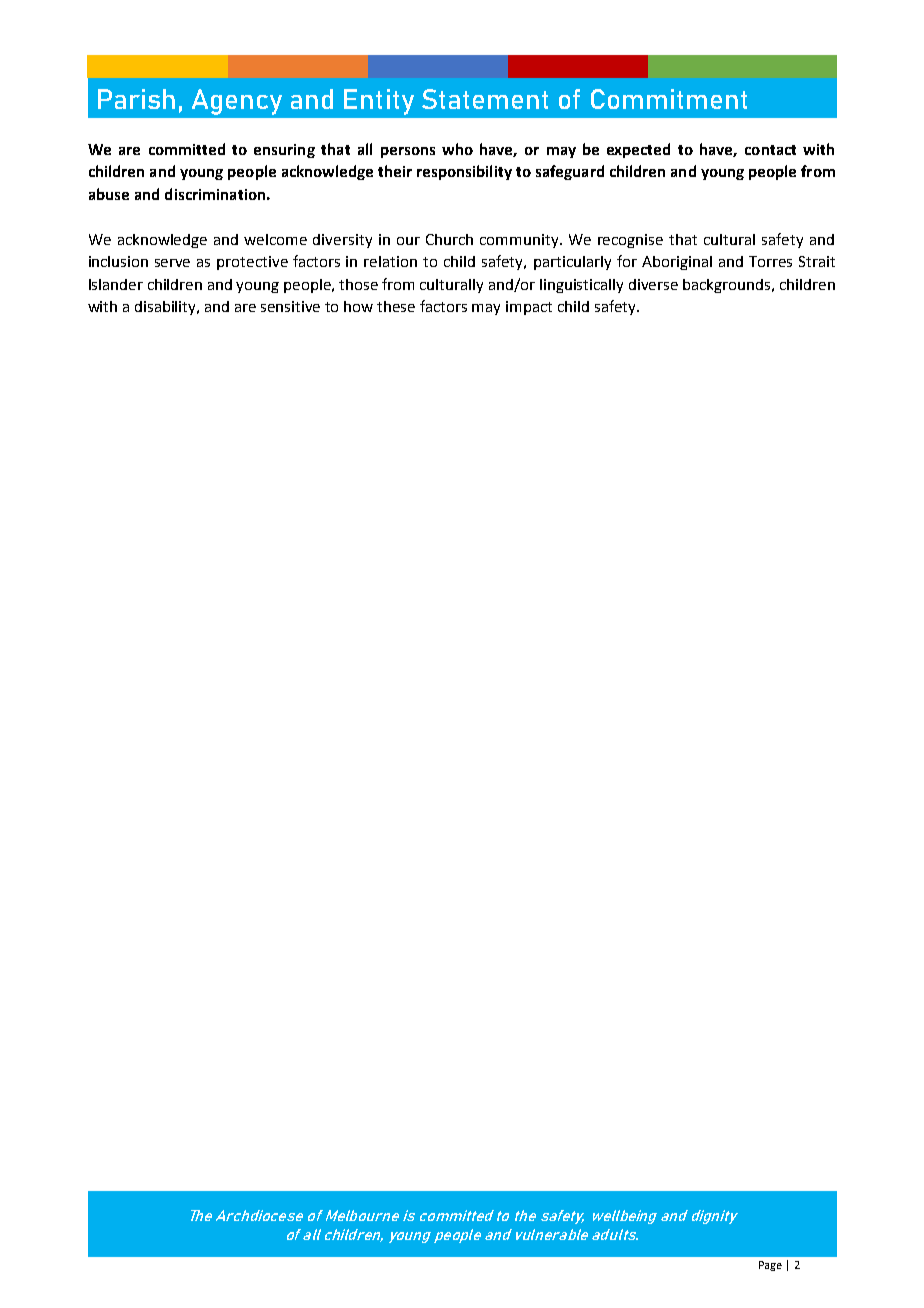  What do you see at coordinates (290, 306) in the screenshot?
I see `sensitive` at bounding box center [290, 306].
